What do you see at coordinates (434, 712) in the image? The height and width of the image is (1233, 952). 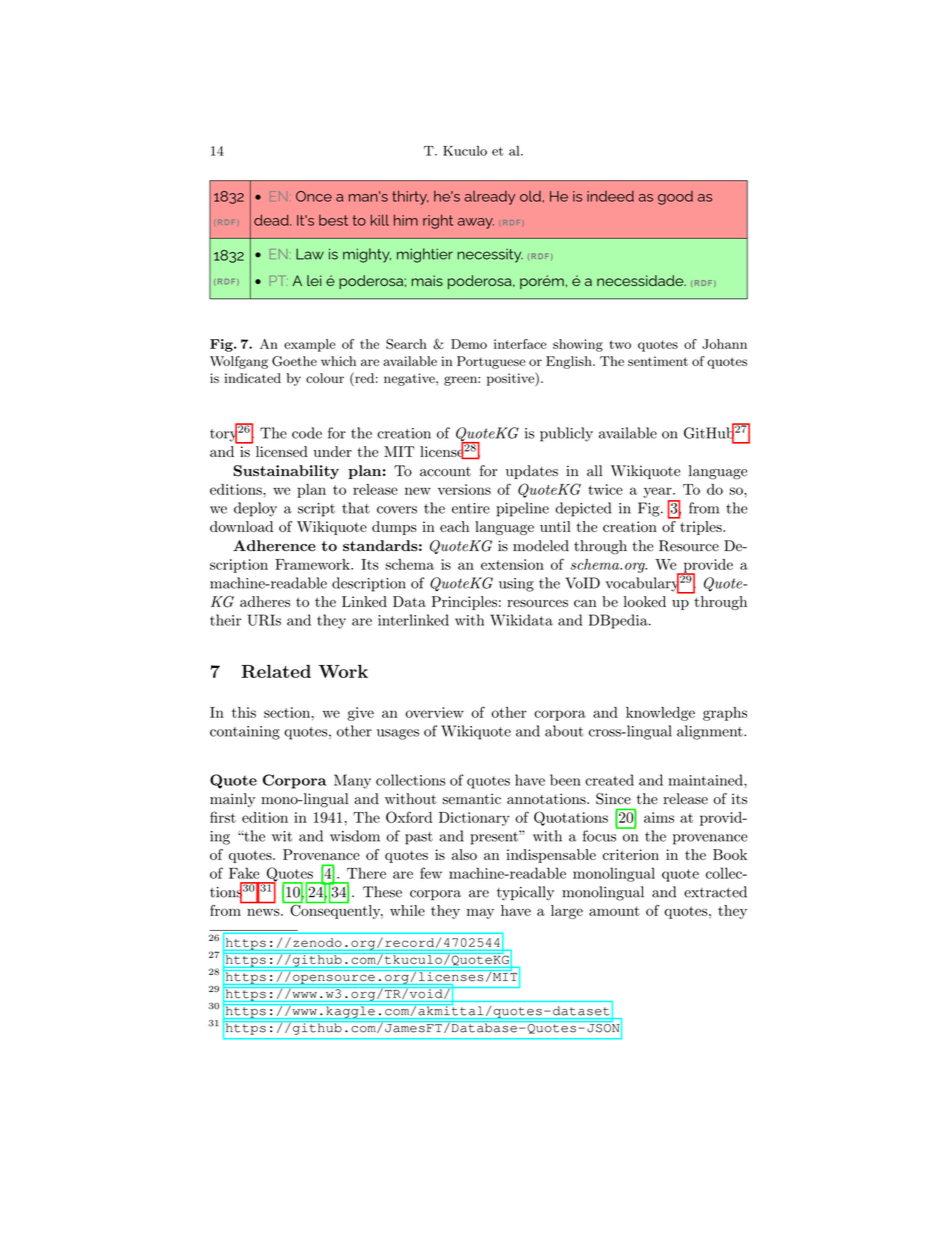 I see `overview` at bounding box center [434, 712].
